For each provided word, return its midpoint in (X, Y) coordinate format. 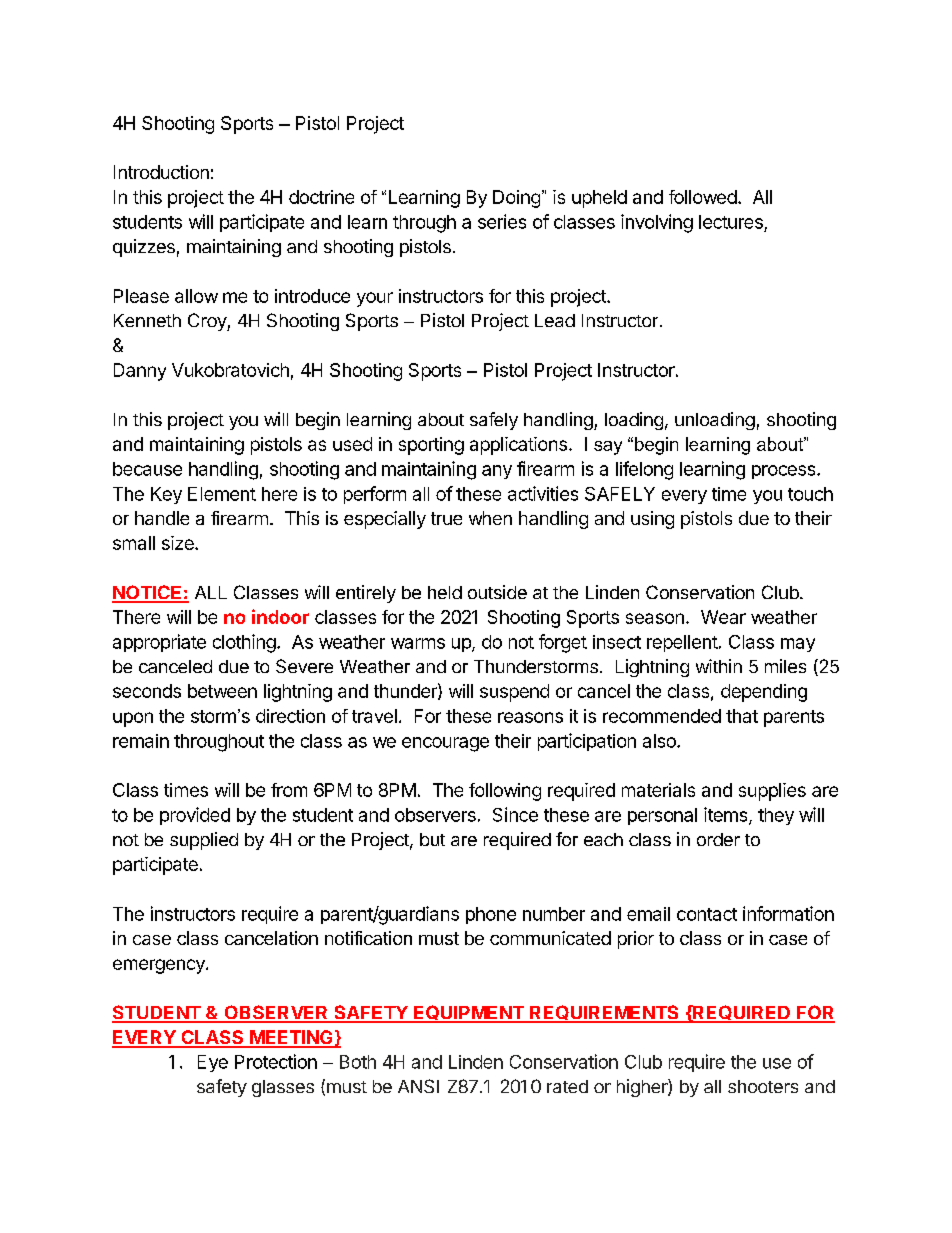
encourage (445, 744)
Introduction (161, 172)
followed (703, 197)
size (179, 543)
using (652, 520)
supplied (204, 841)
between (222, 691)
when (490, 518)
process (785, 472)
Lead (555, 320)
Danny (140, 372)
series (502, 221)
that (742, 716)
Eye (213, 1063)
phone (491, 915)
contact (707, 914)
